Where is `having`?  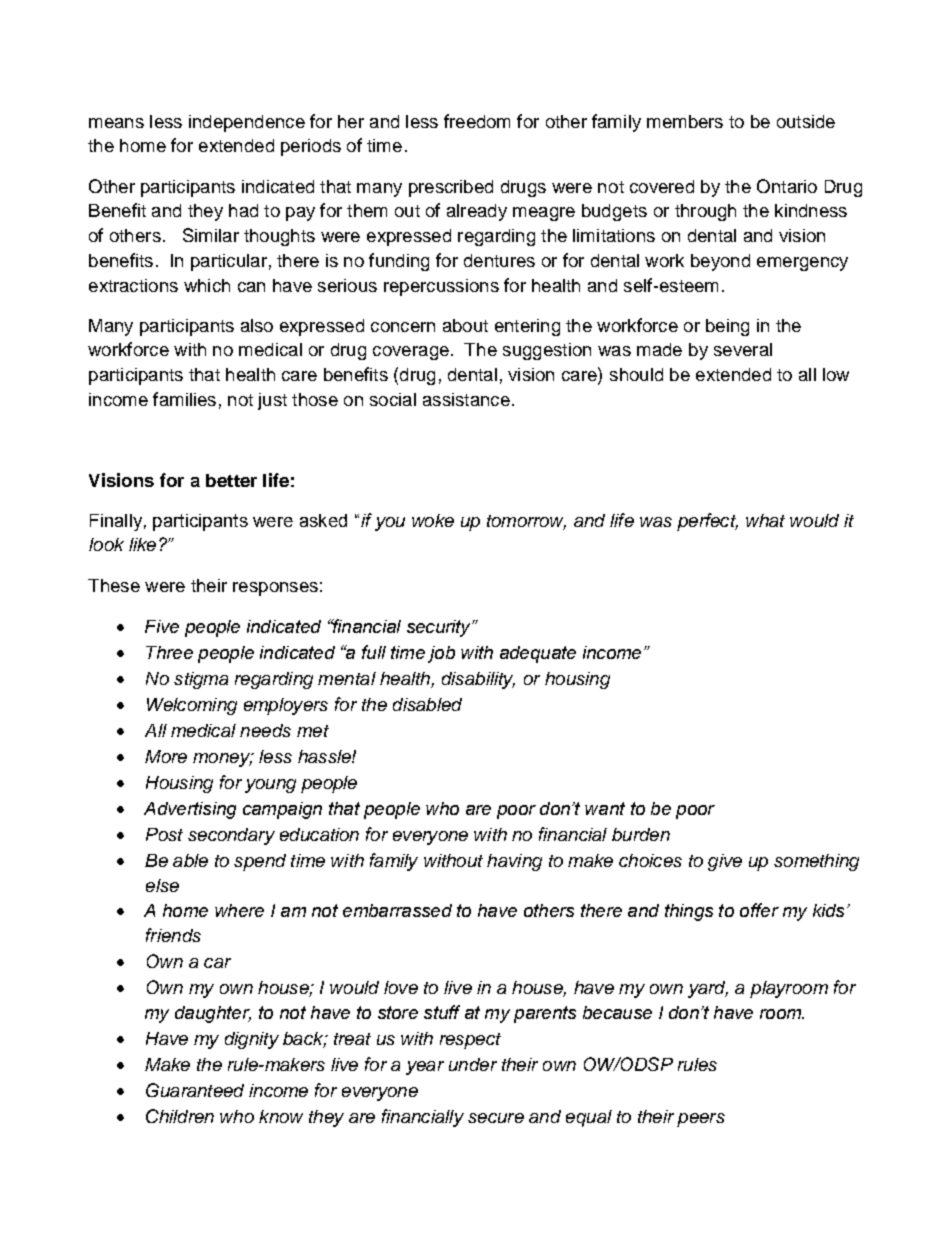 having is located at coordinates (514, 862).
